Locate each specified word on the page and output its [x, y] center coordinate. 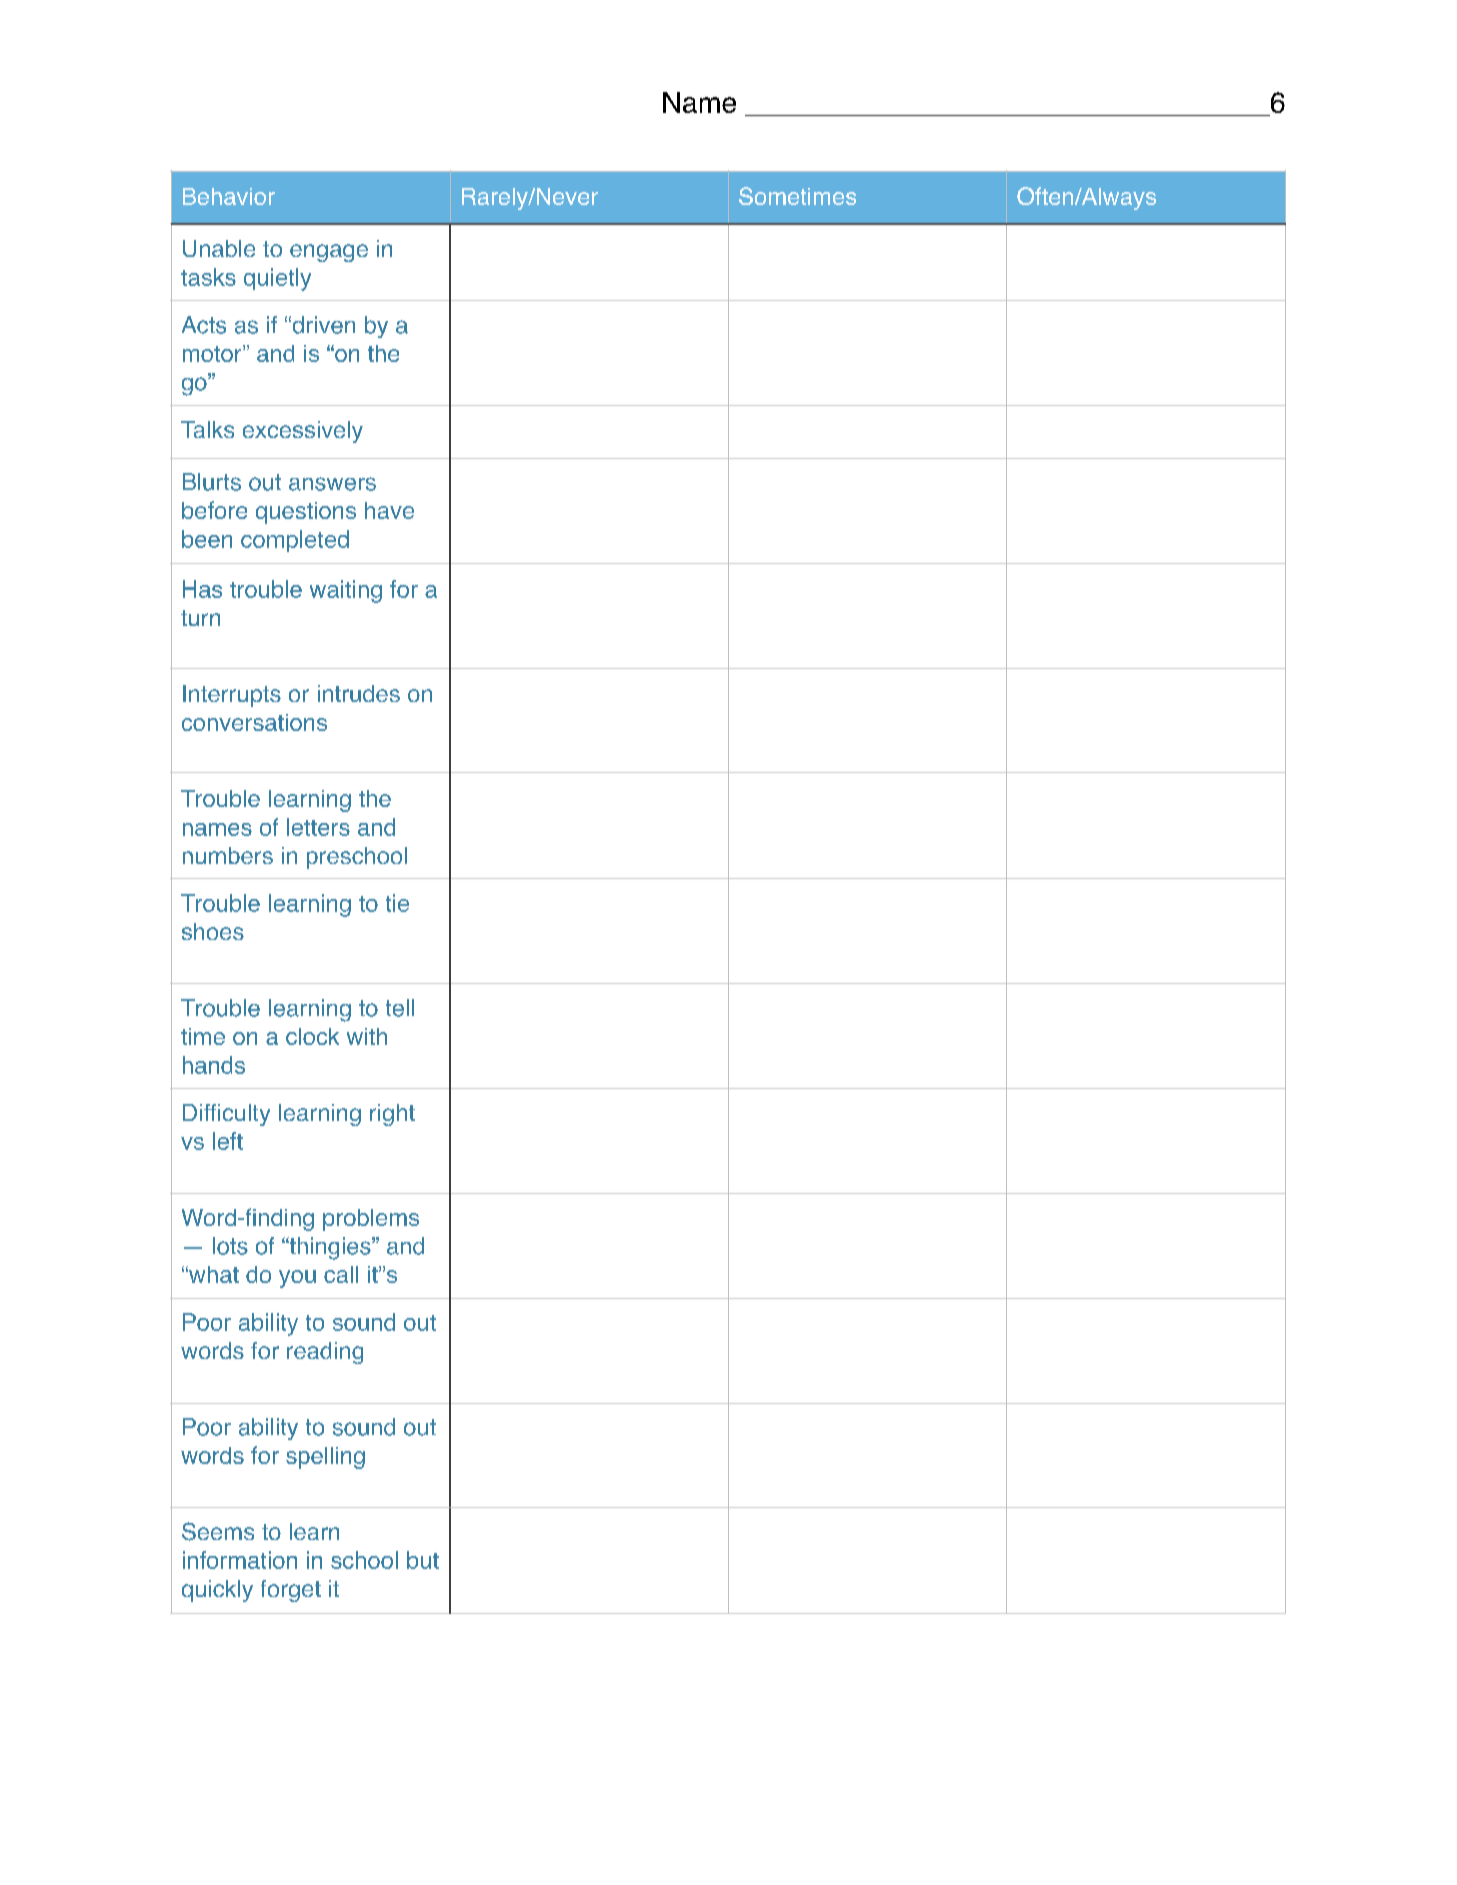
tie [397, 903]
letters [318, 827]
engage [329, 253]
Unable [219, 248]
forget [291, 1591]
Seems [218, 1531]
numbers [228, 855]
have [389, 510]
